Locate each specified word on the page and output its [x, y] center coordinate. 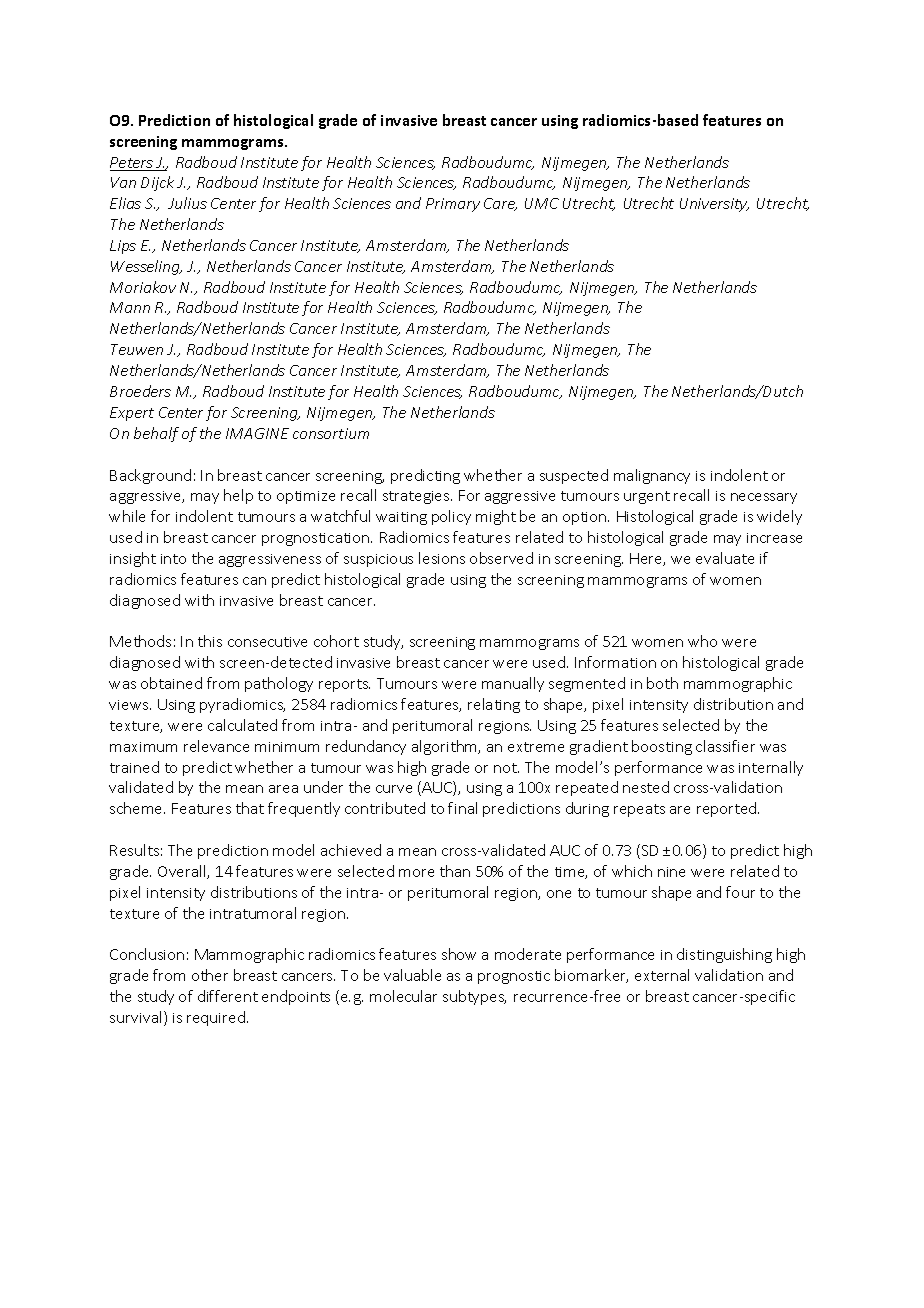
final [462, 808]
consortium [331, 433]
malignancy [652, 476]
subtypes [474, 997]
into [173, 559]
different [228, 996]
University [714, 205]
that [250, 808]
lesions [442, 558]
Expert [132, 414]
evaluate [725, 558]
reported [728, 809]
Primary [453, 205]
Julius [187, 203]
